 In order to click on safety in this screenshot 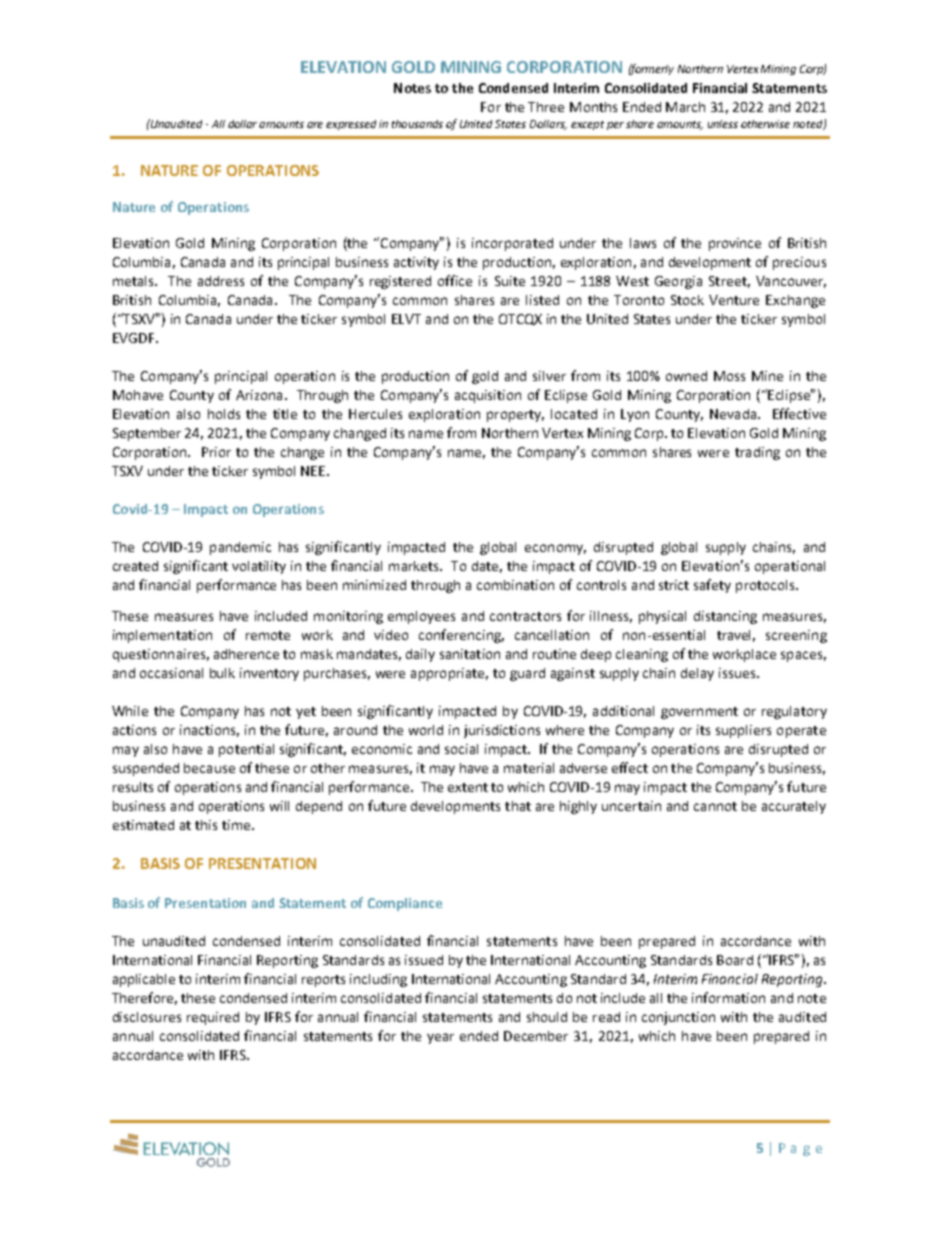, I will do `click(712, 586)`.
